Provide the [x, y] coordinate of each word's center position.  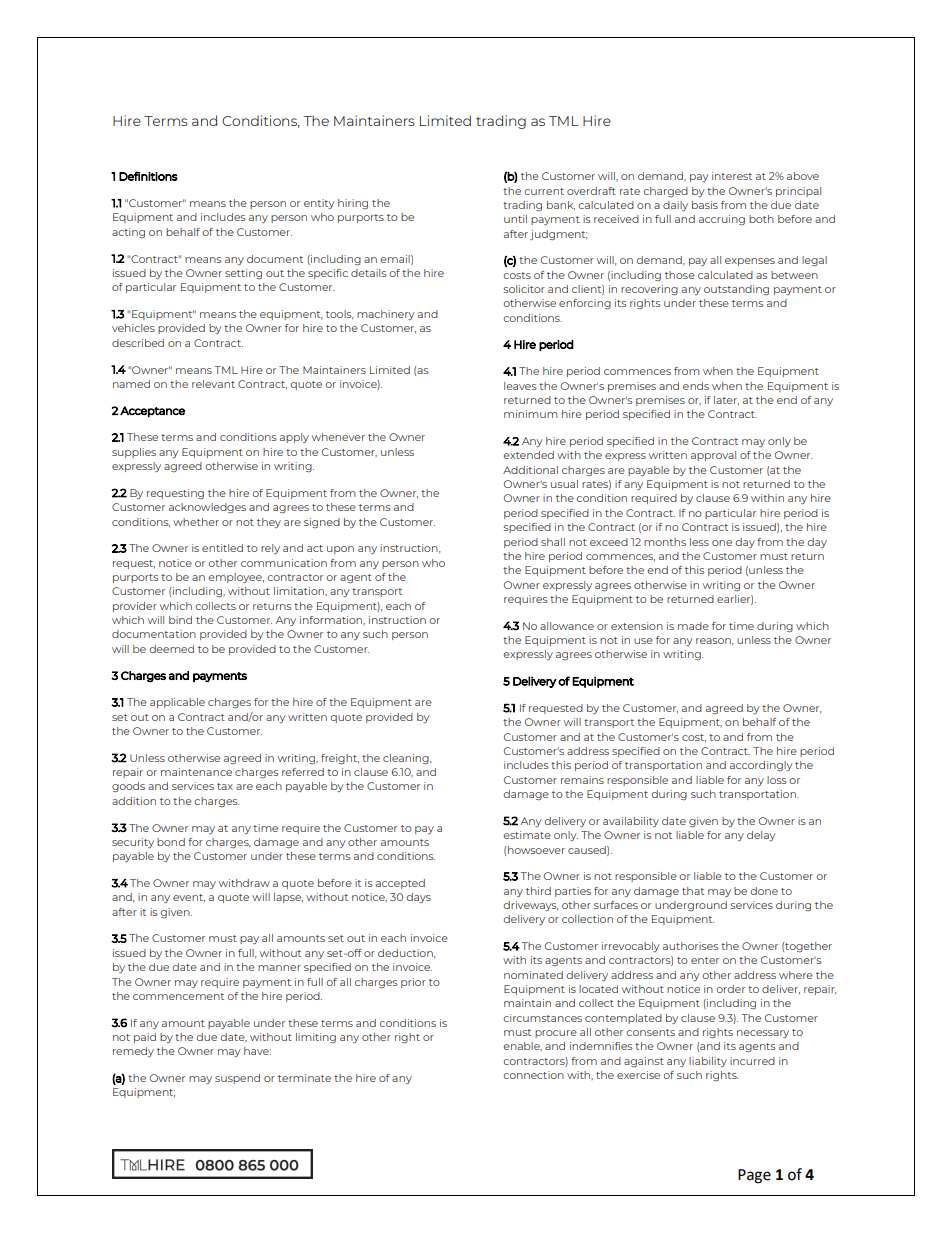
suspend [237, 1079]
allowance [567, 626]
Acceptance [152, 412]
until [515, 219]
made [693, 626]
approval [713, 456]
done [764, 891]
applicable [177, 703]
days [418, 898]
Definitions [148, 176]
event [189, 898]
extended [528, 455]
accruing [722, 220]
